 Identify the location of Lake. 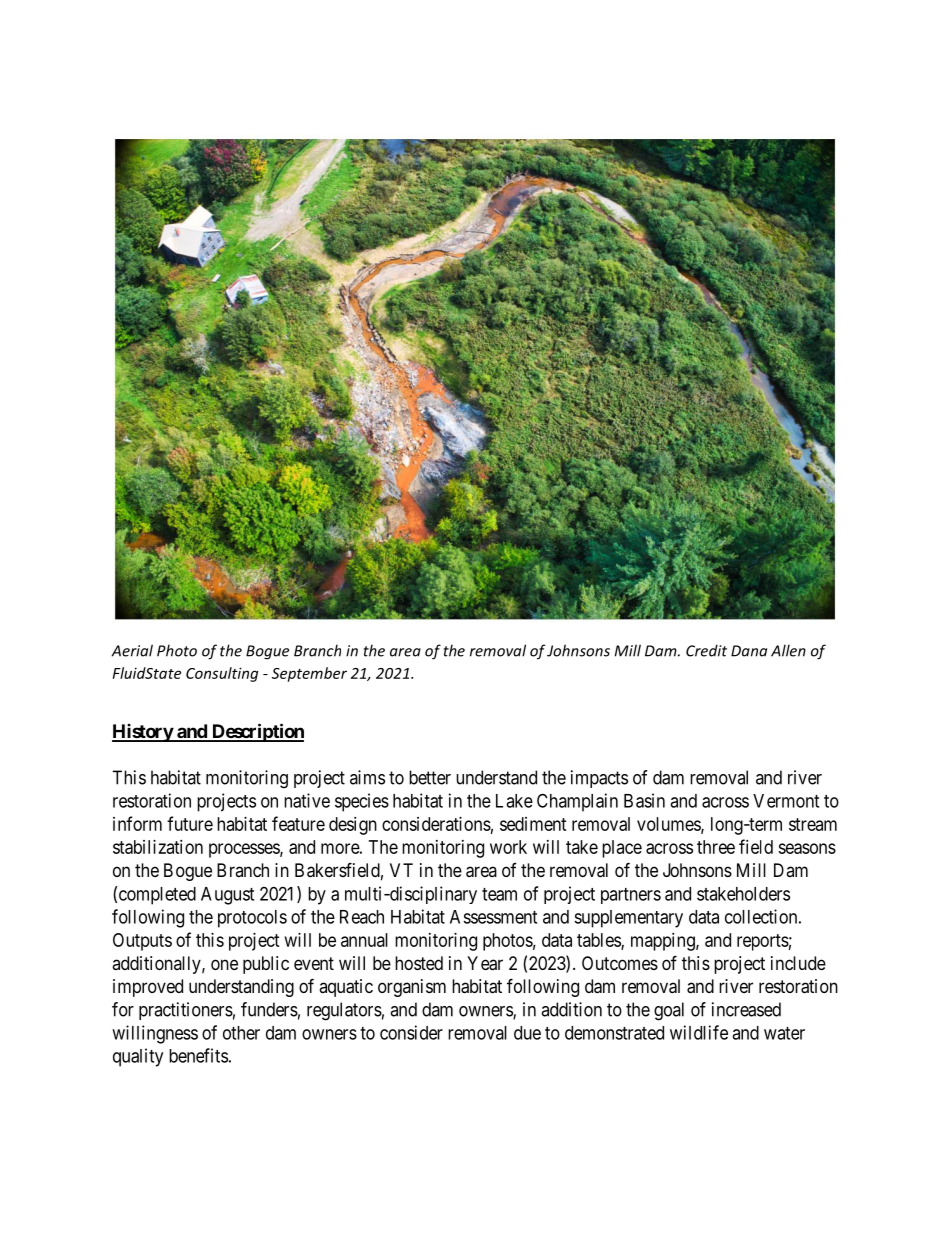
(514, 801).
